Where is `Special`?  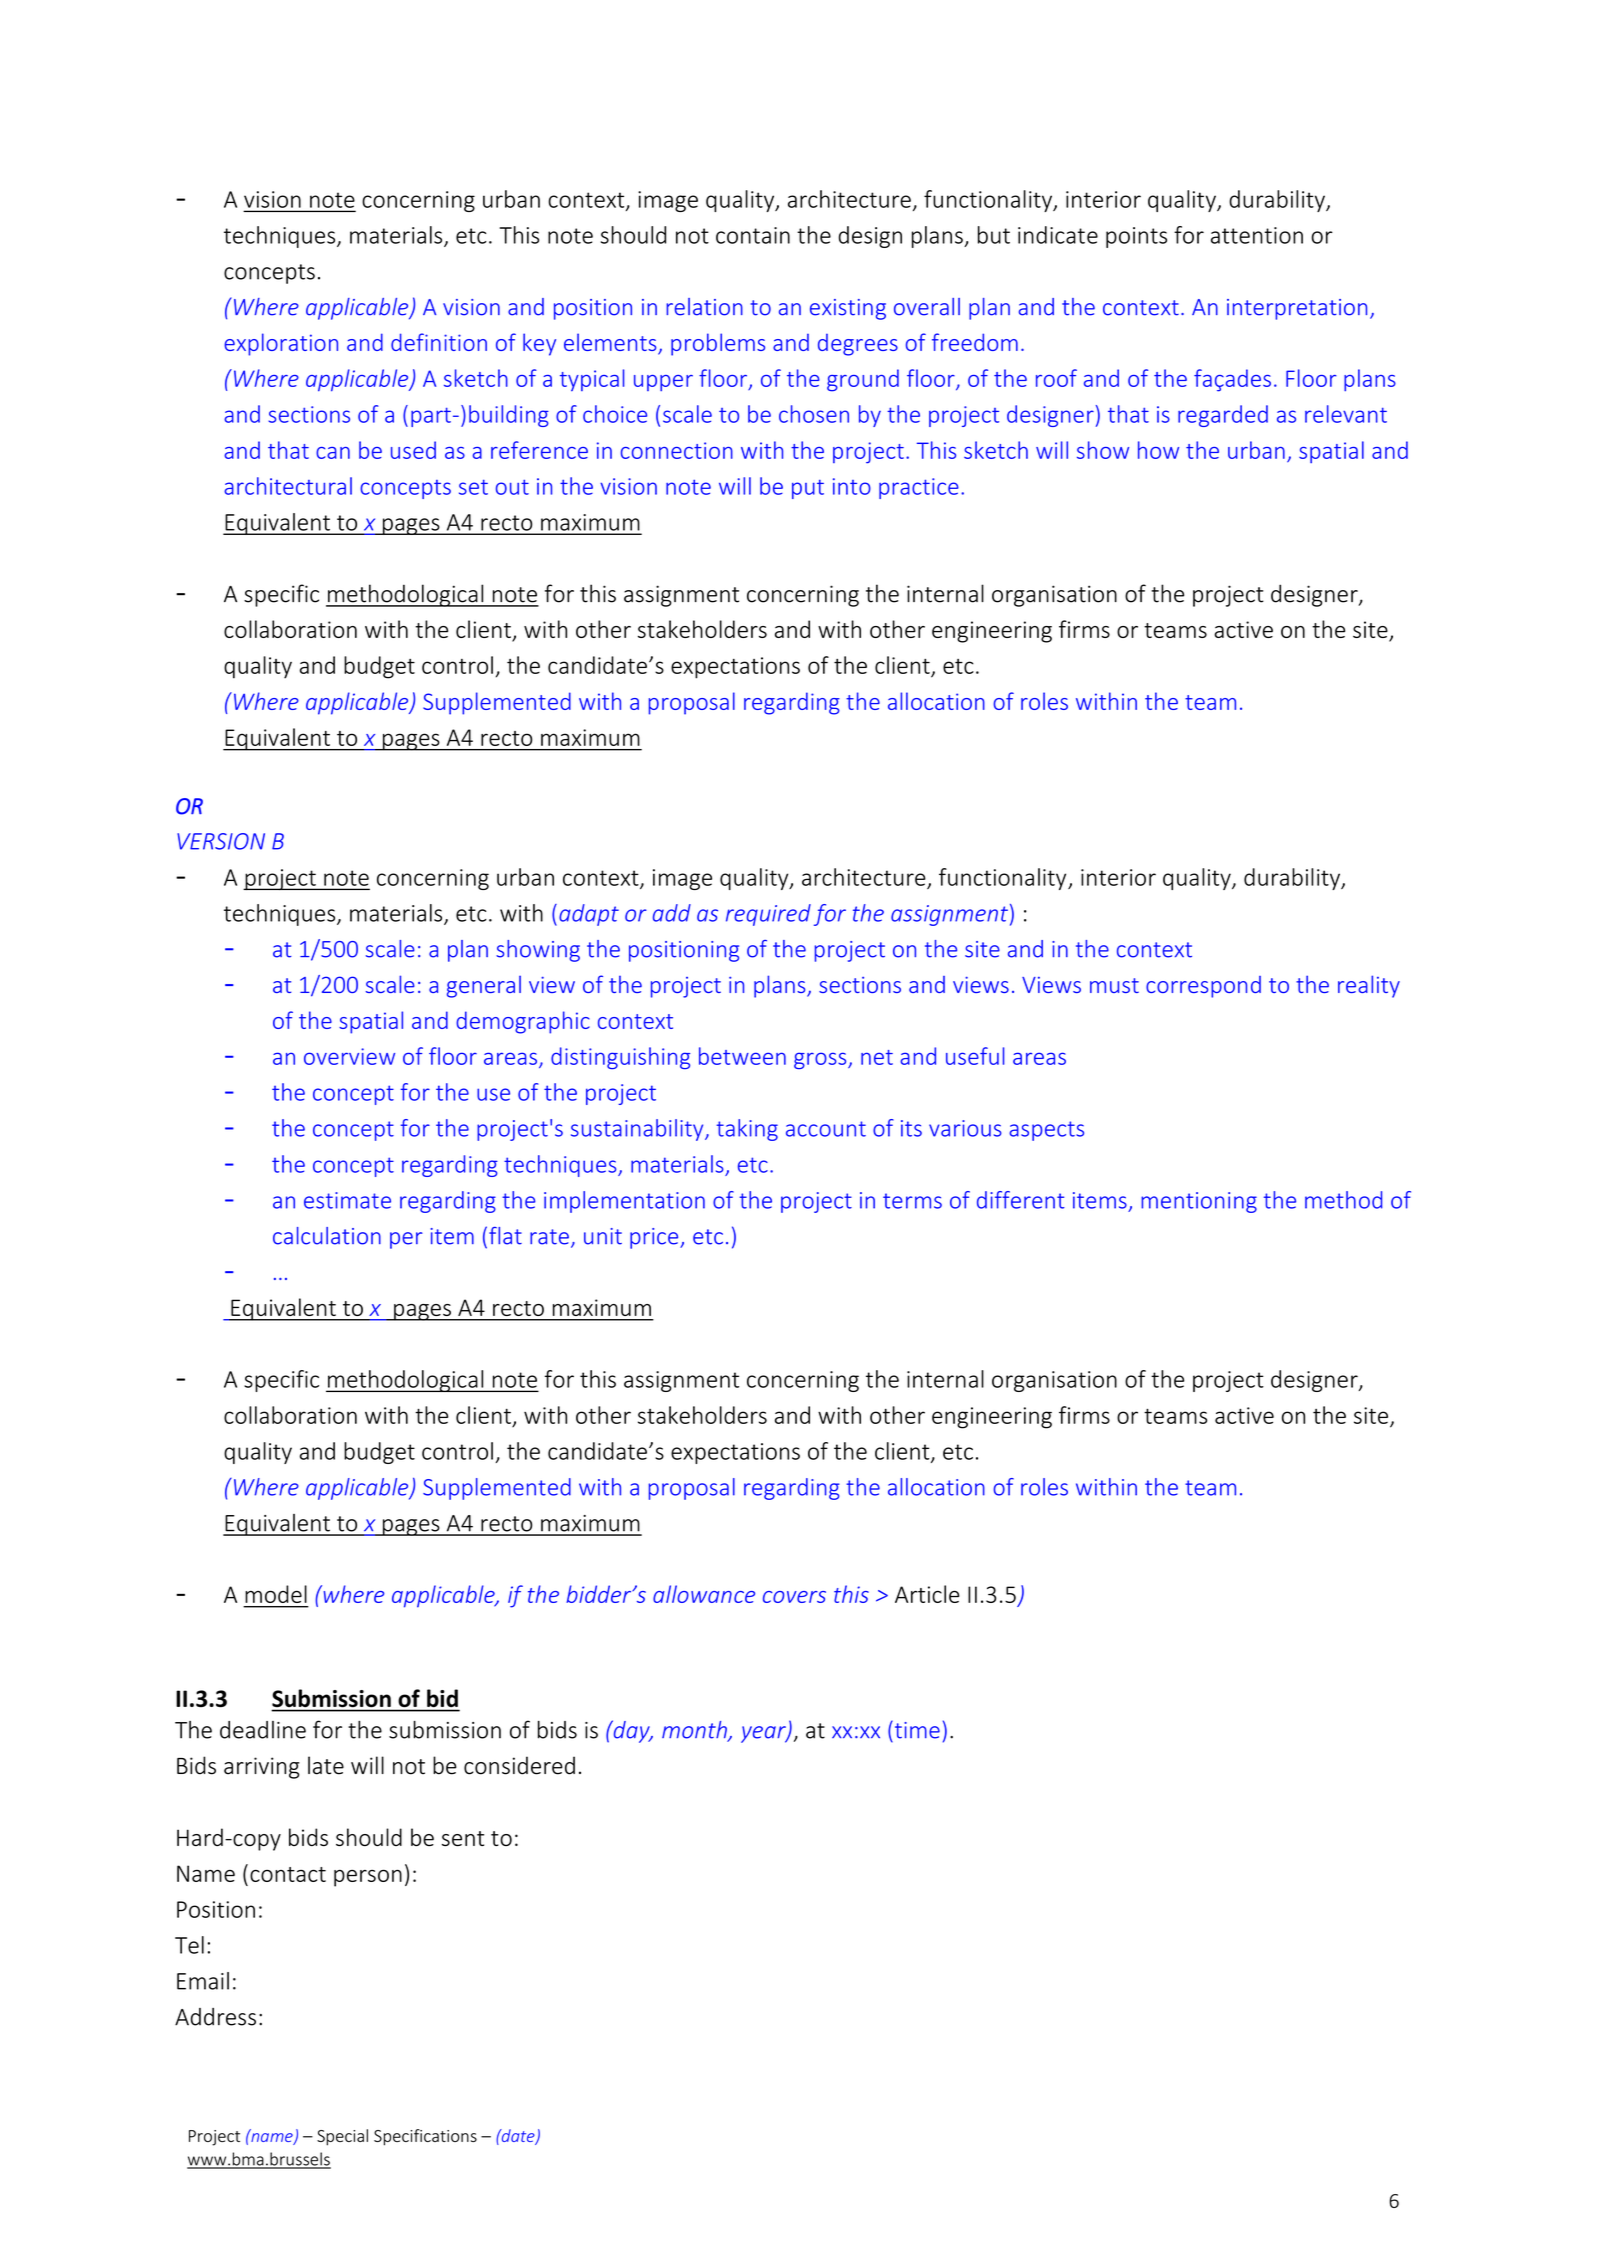 Special is located at coordinates (342, 2137).
